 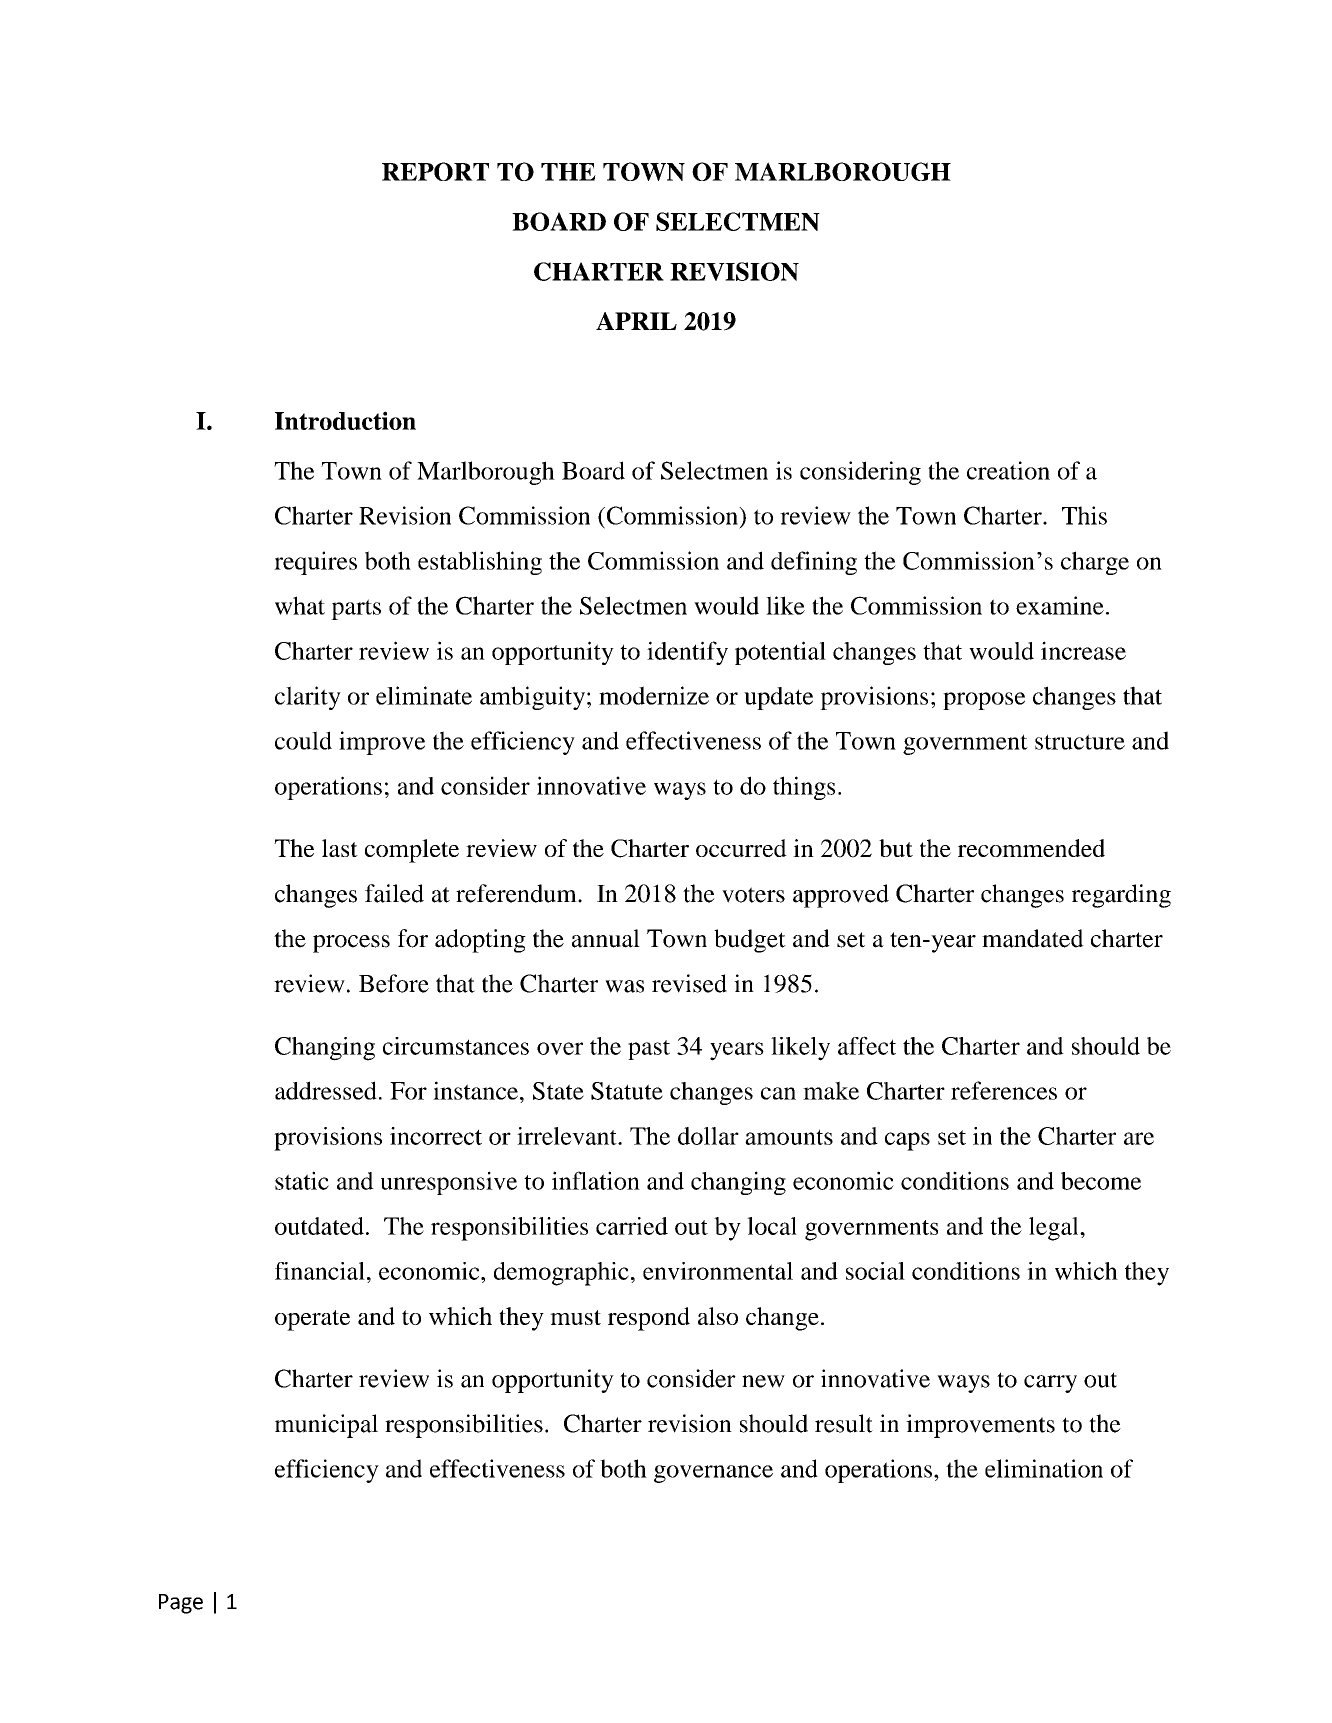 What do you see at coordinates (308, 698) in the image?
I see `clarity` at bounding box center [308, 698].
